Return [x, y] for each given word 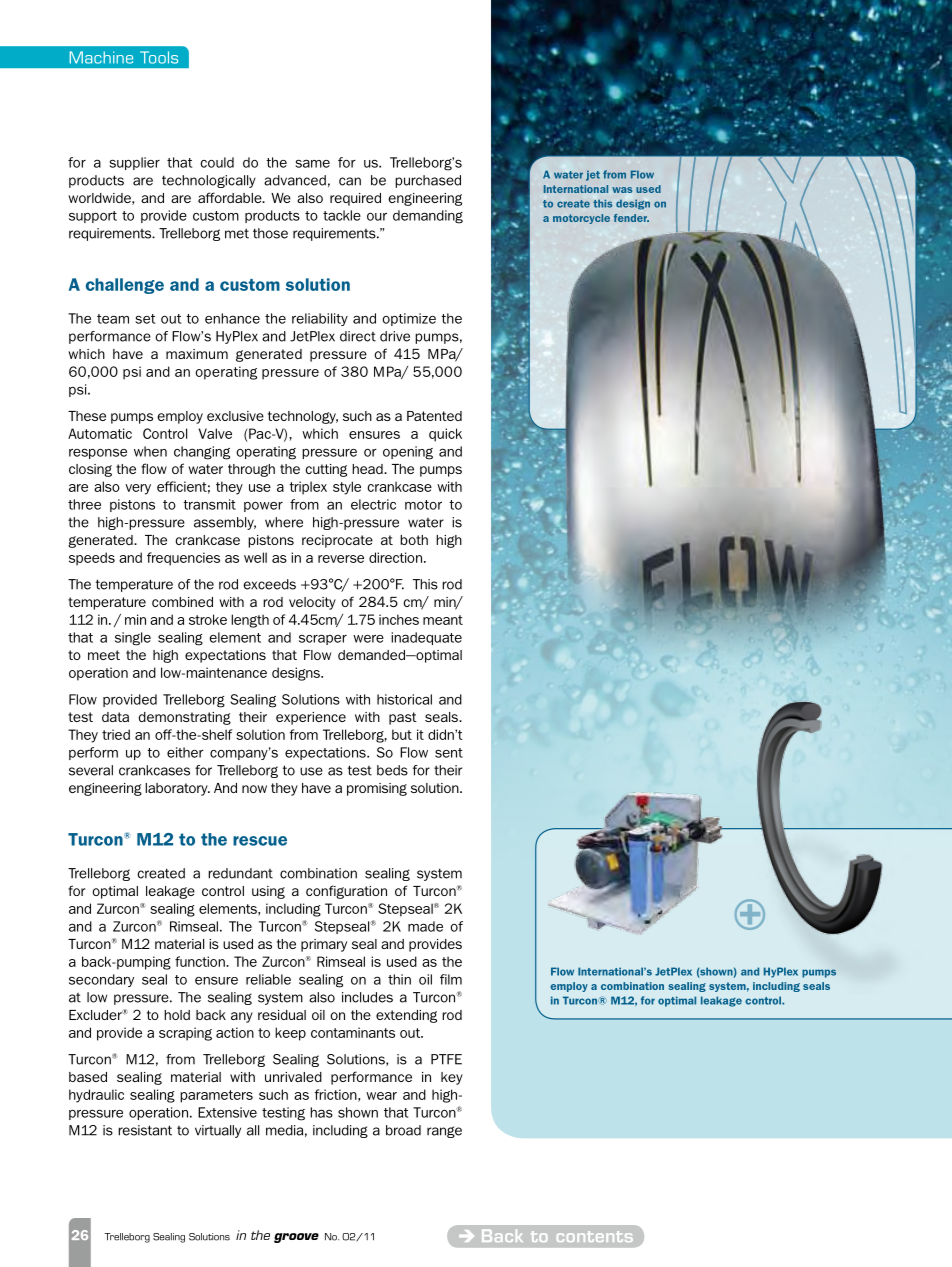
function [201, 961]
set [145, 319]
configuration [346, 892]
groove [296, 1238]
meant [443, 620]
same [312, 163]
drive [395, 336]
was [622, 190]
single [133, 639]
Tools [159, 57]
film [451, 979]
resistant [145, 1130]
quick [445, 435]
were [368, 639]
